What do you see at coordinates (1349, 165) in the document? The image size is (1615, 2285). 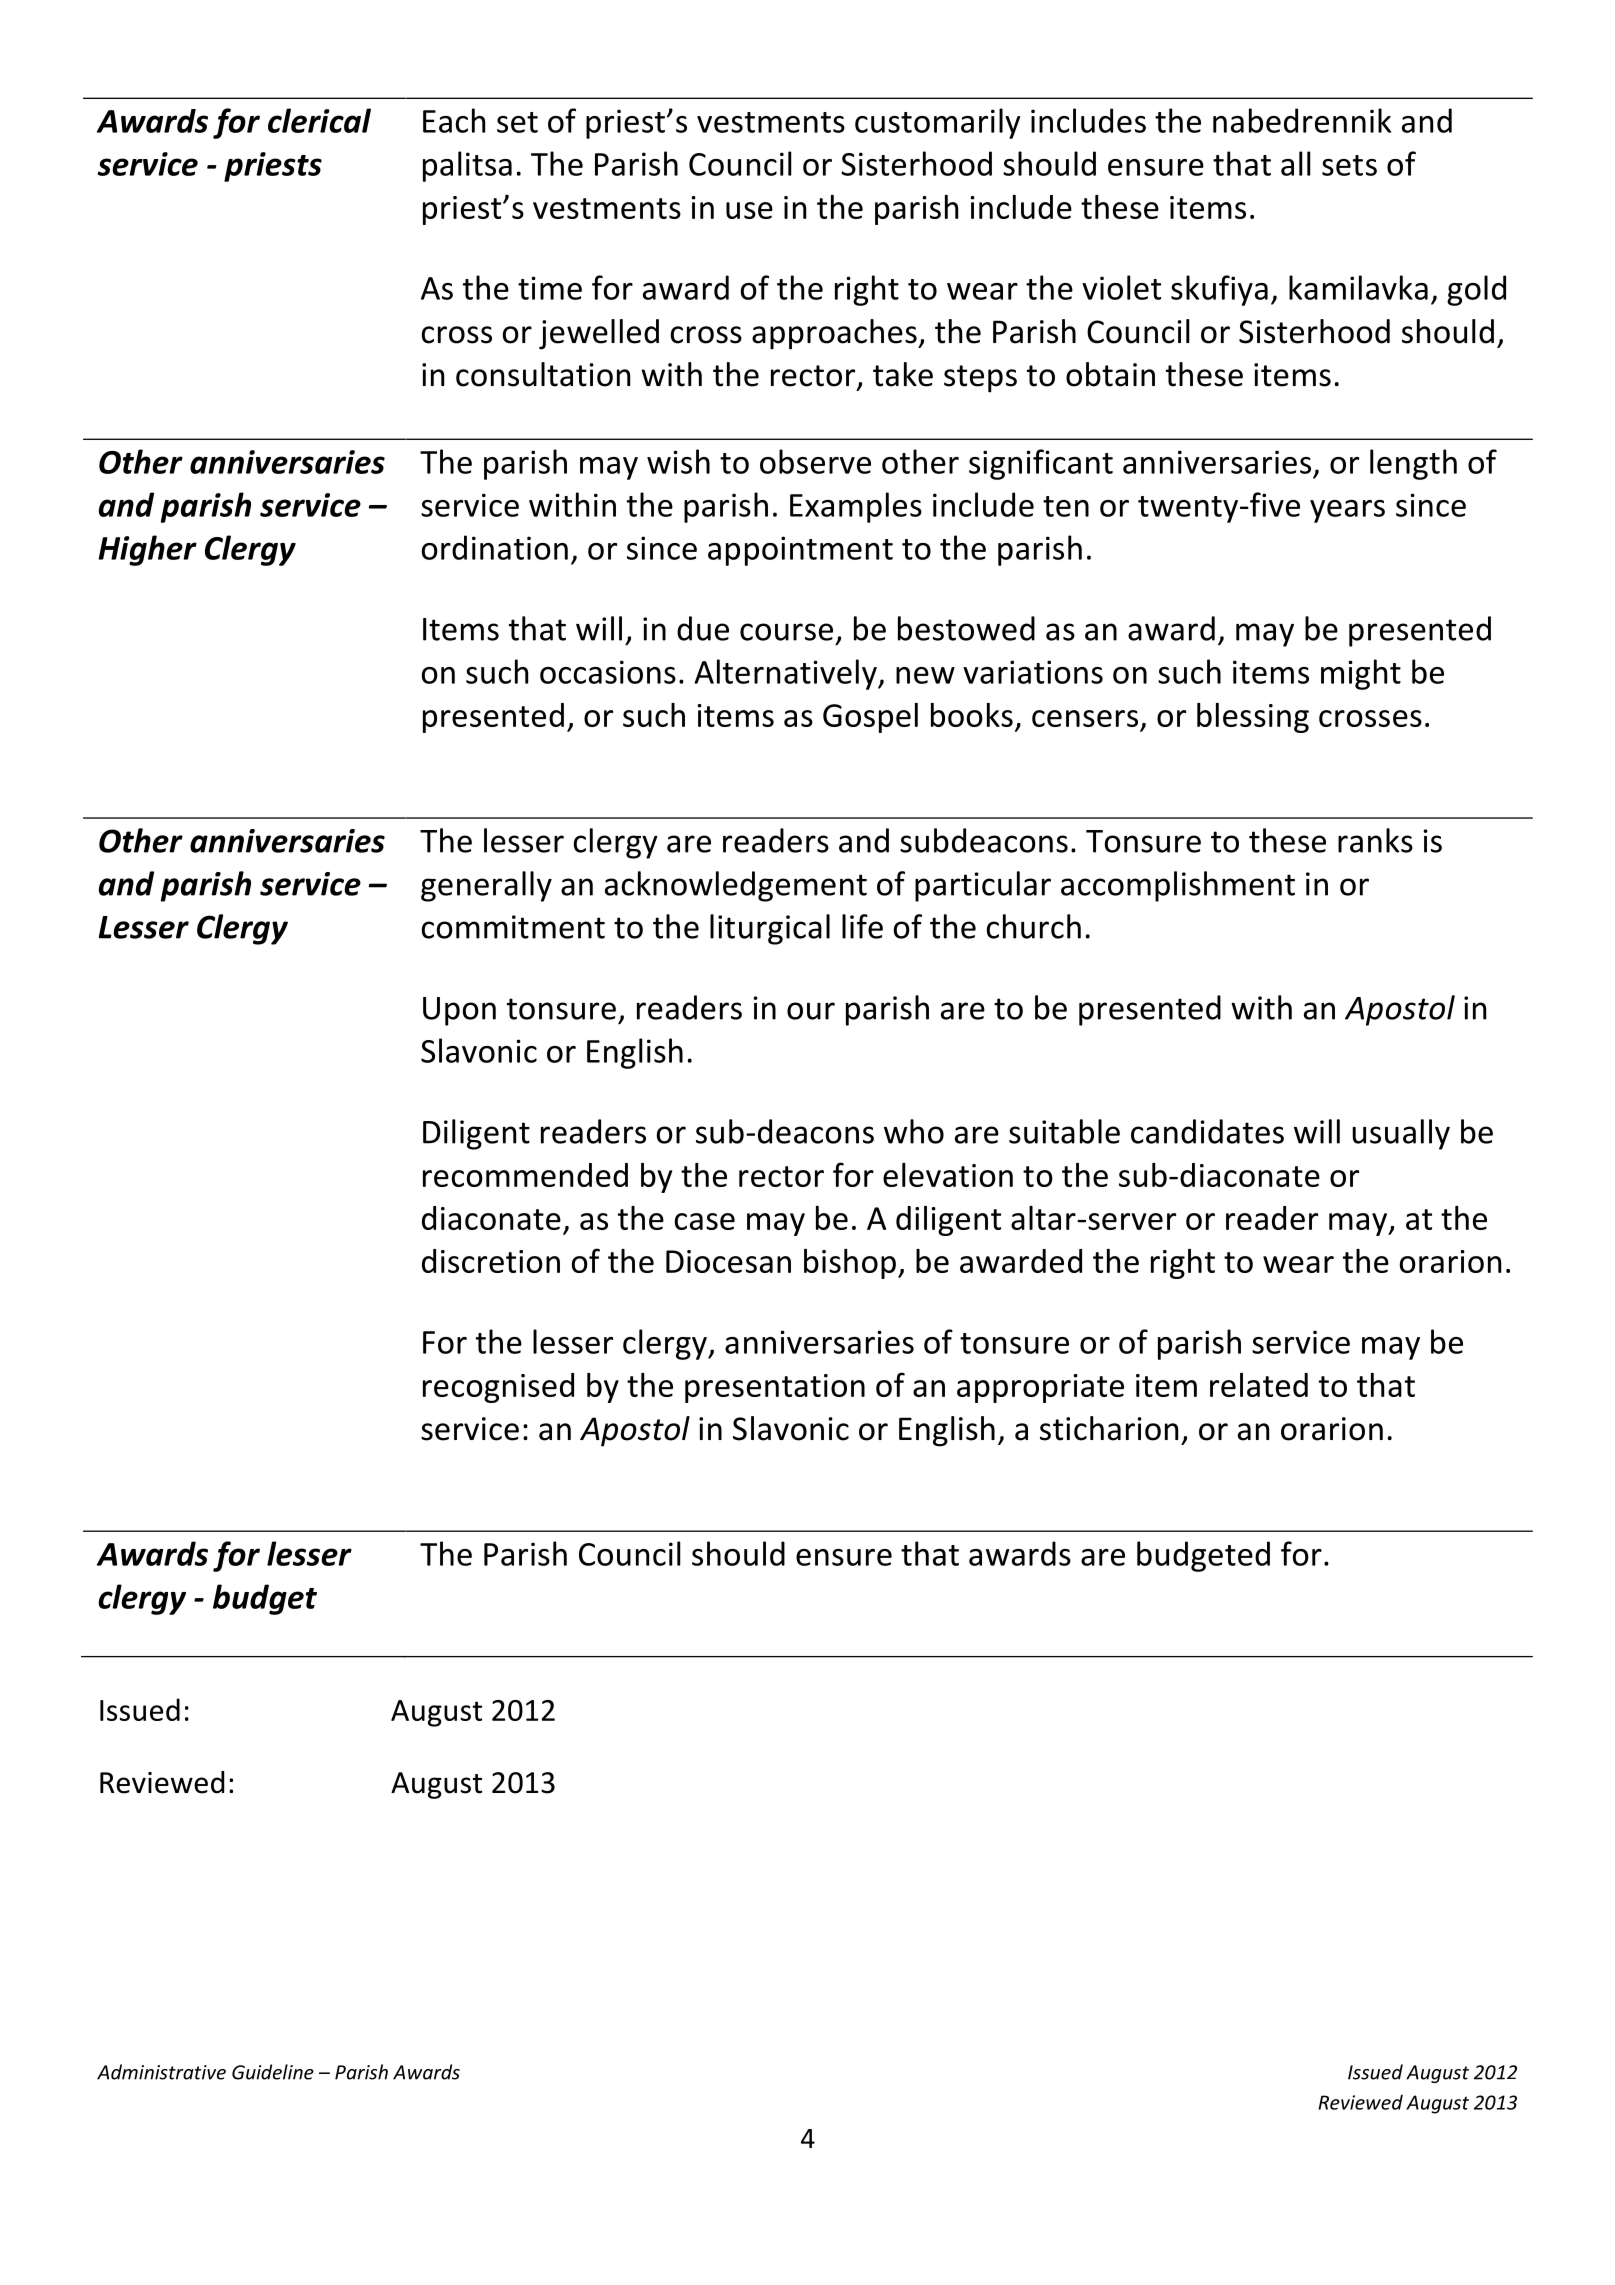 I see `sets` at bounding box center [1349, 165].
